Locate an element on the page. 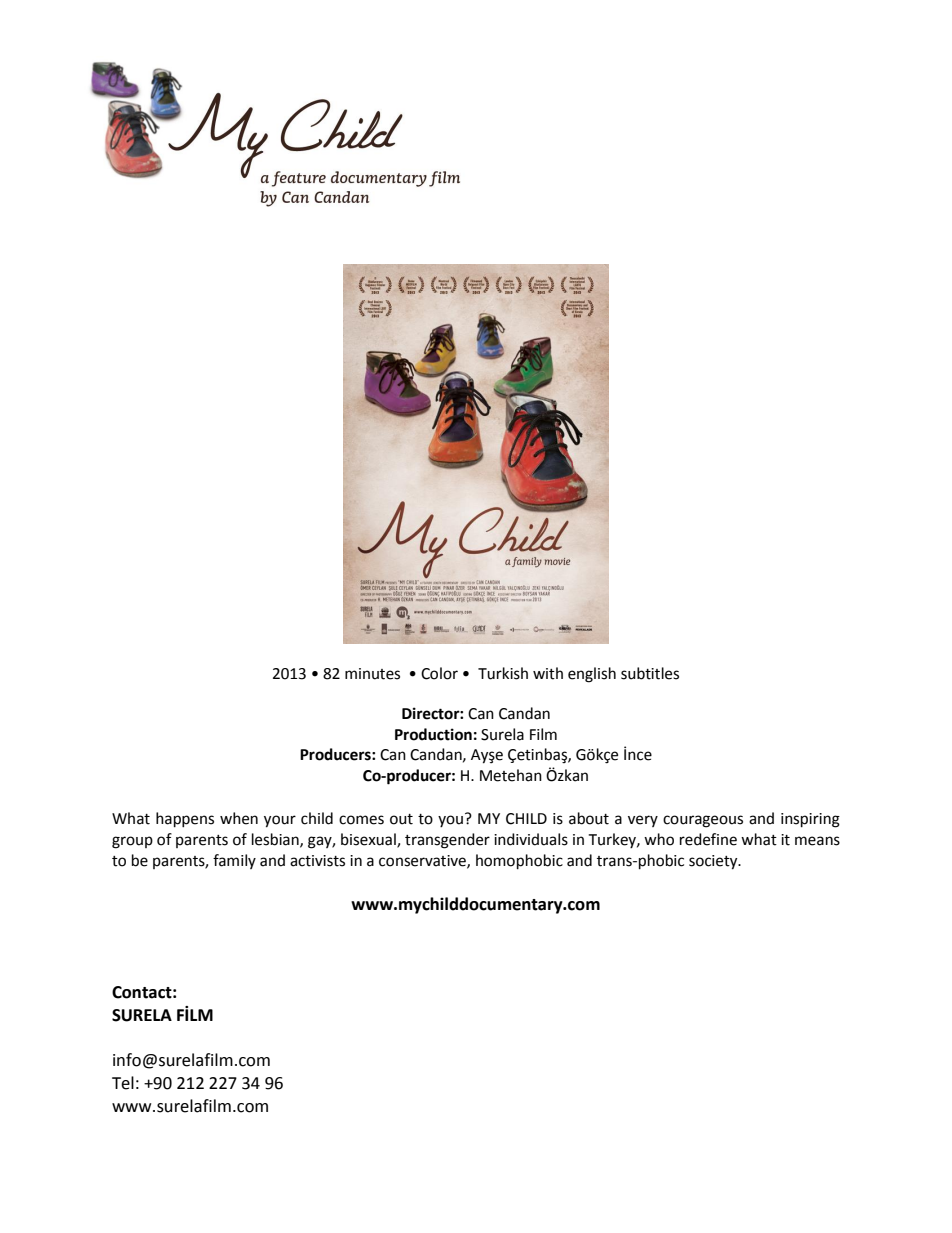 Image resolution: width=952 pixels, height=1233 pixels. activists is located at coordinates (317, 861).
